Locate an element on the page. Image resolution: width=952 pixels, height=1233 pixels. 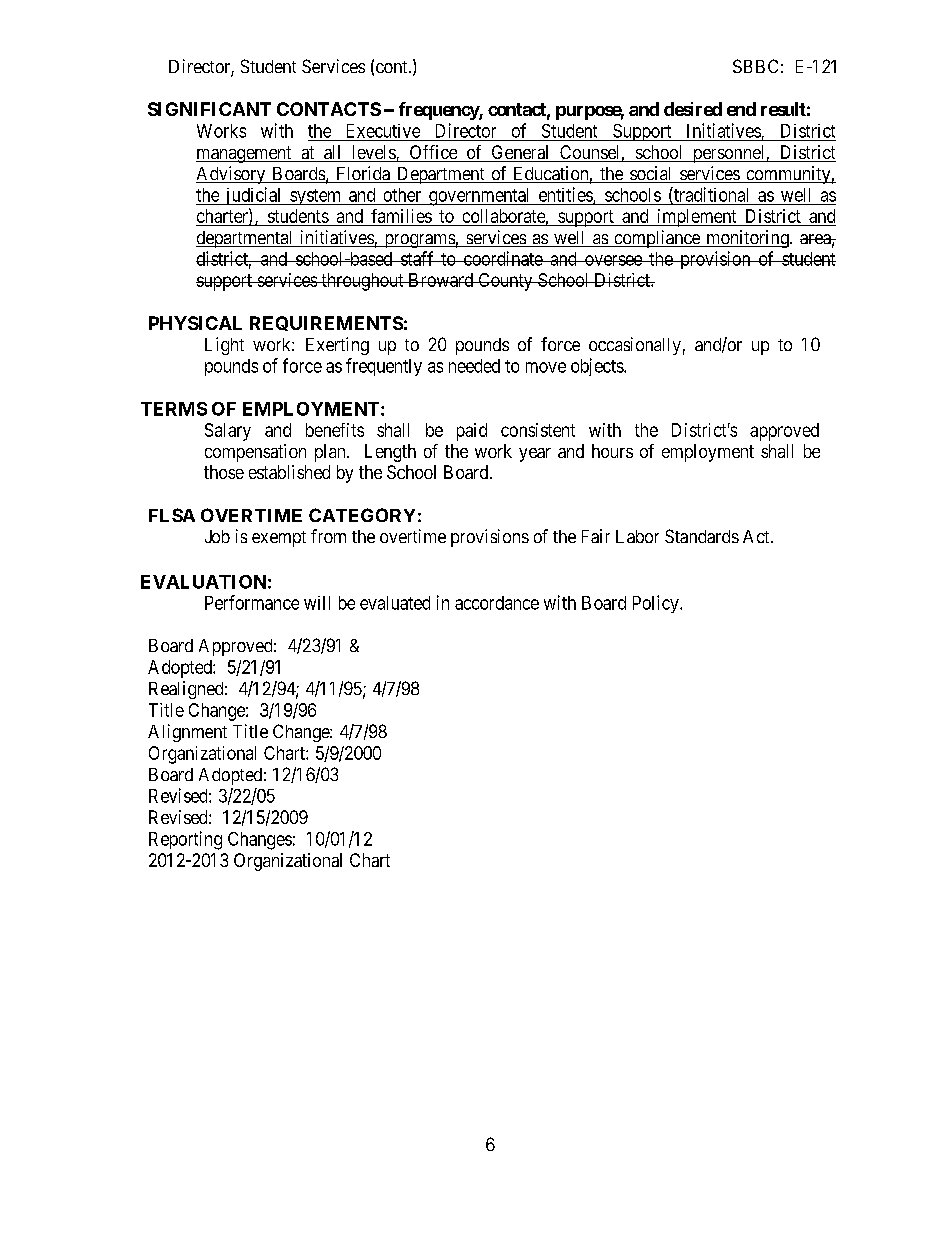
frequency is located at coordinates (439, 111).
